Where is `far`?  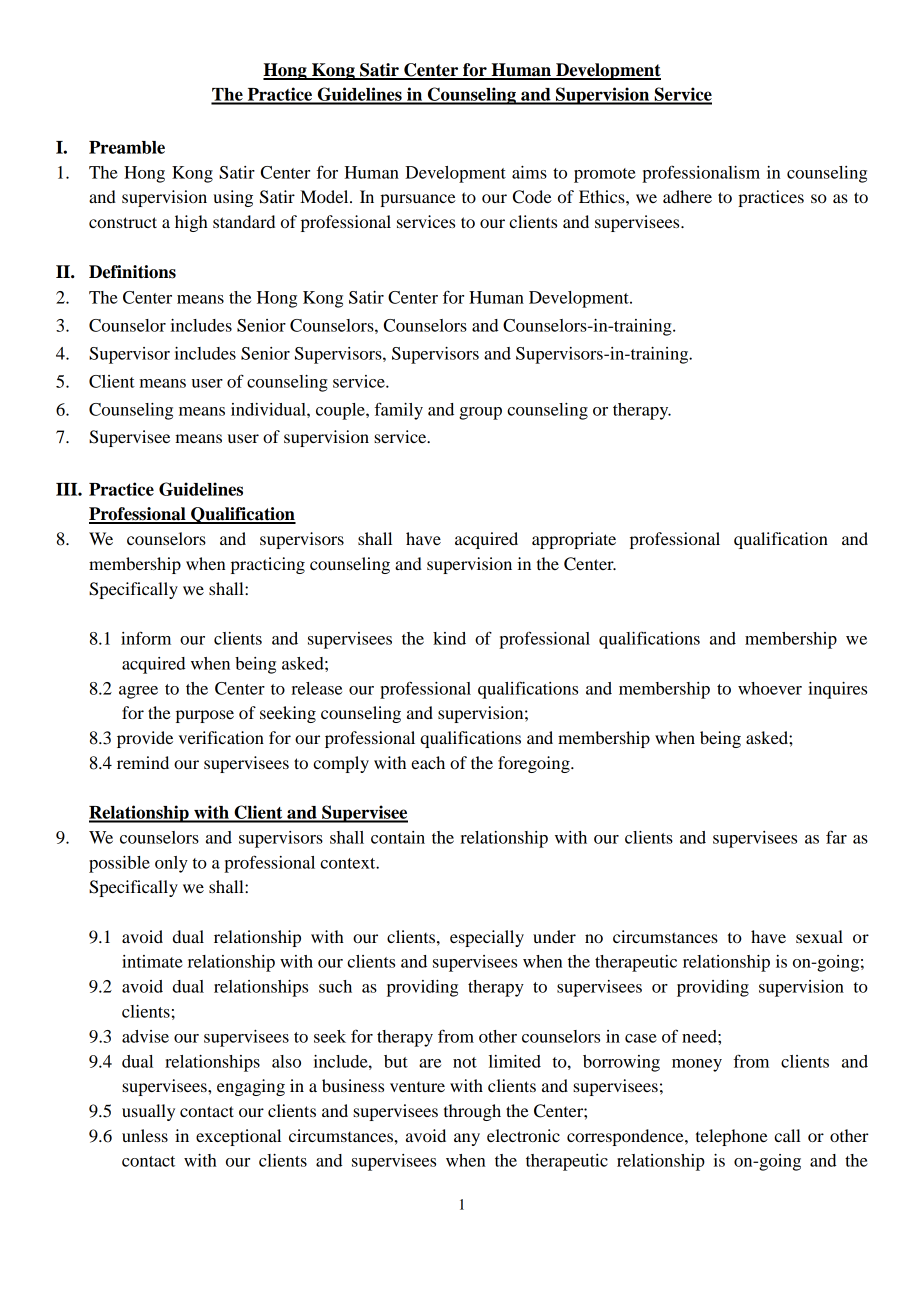
far is located at coordinates (836, 837).
